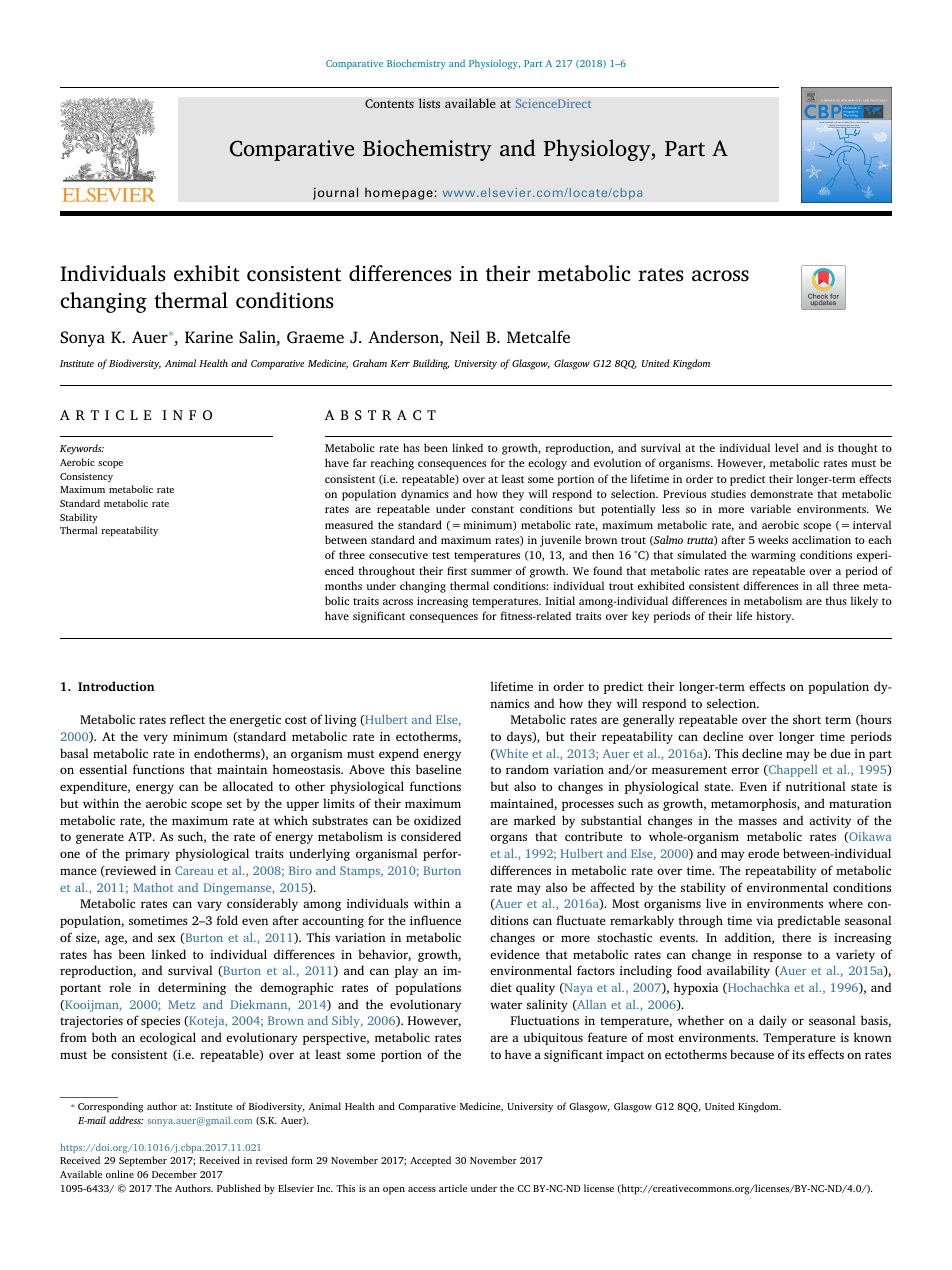  I want to click on organs, so click(508, 839).
